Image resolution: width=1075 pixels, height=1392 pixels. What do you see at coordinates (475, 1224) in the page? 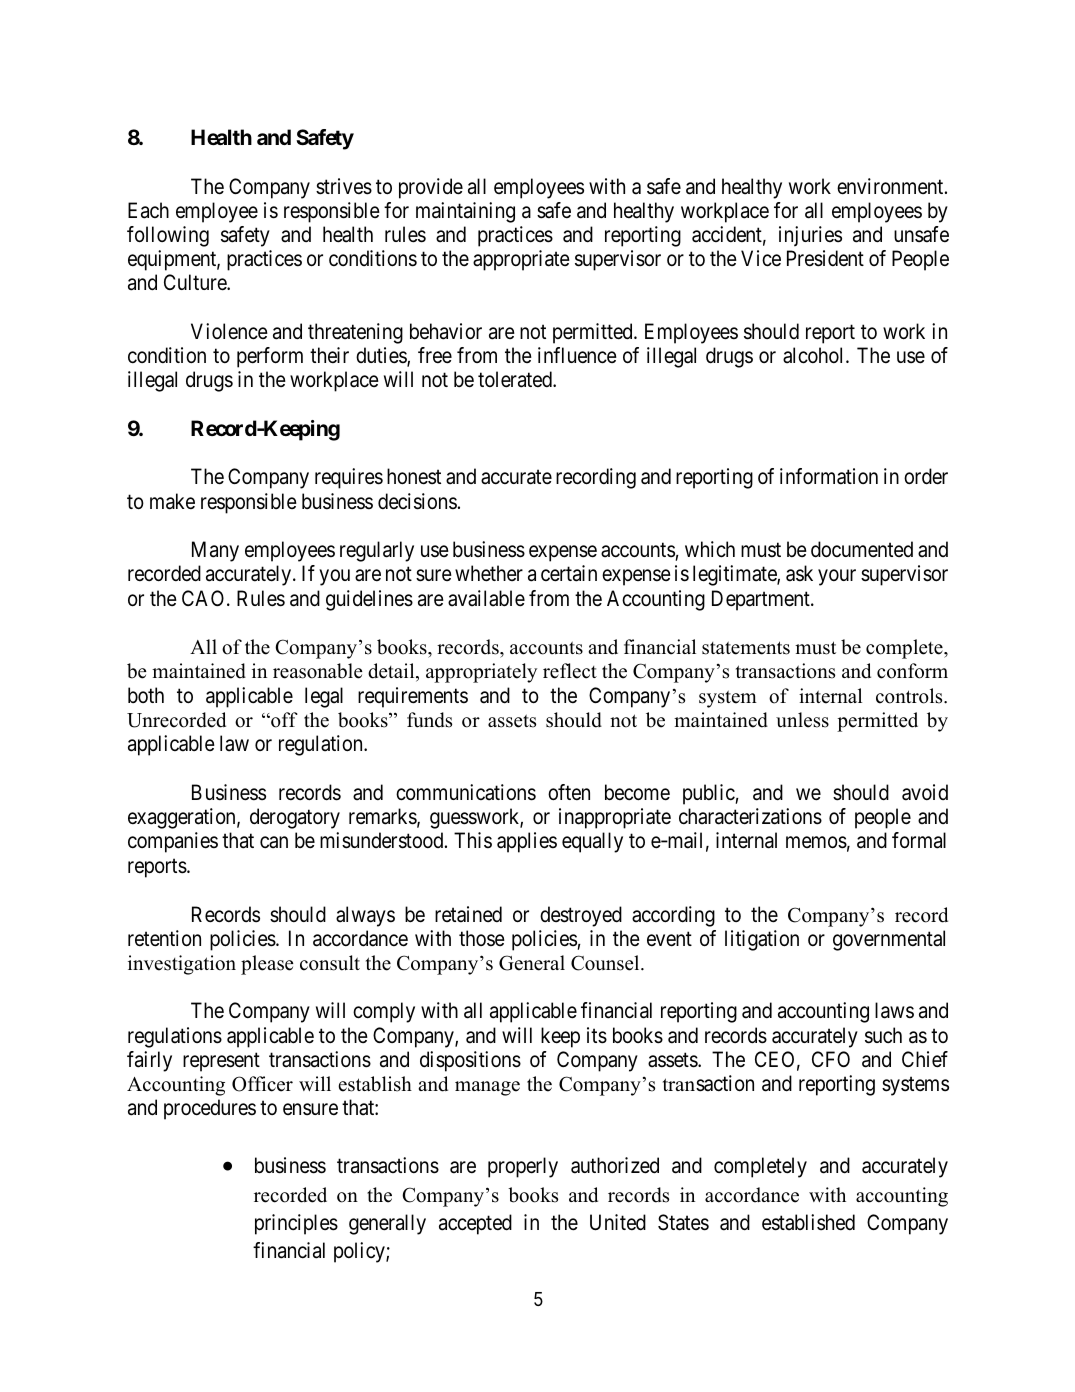
I see `accepted` at bounding box center [475, 1224].
